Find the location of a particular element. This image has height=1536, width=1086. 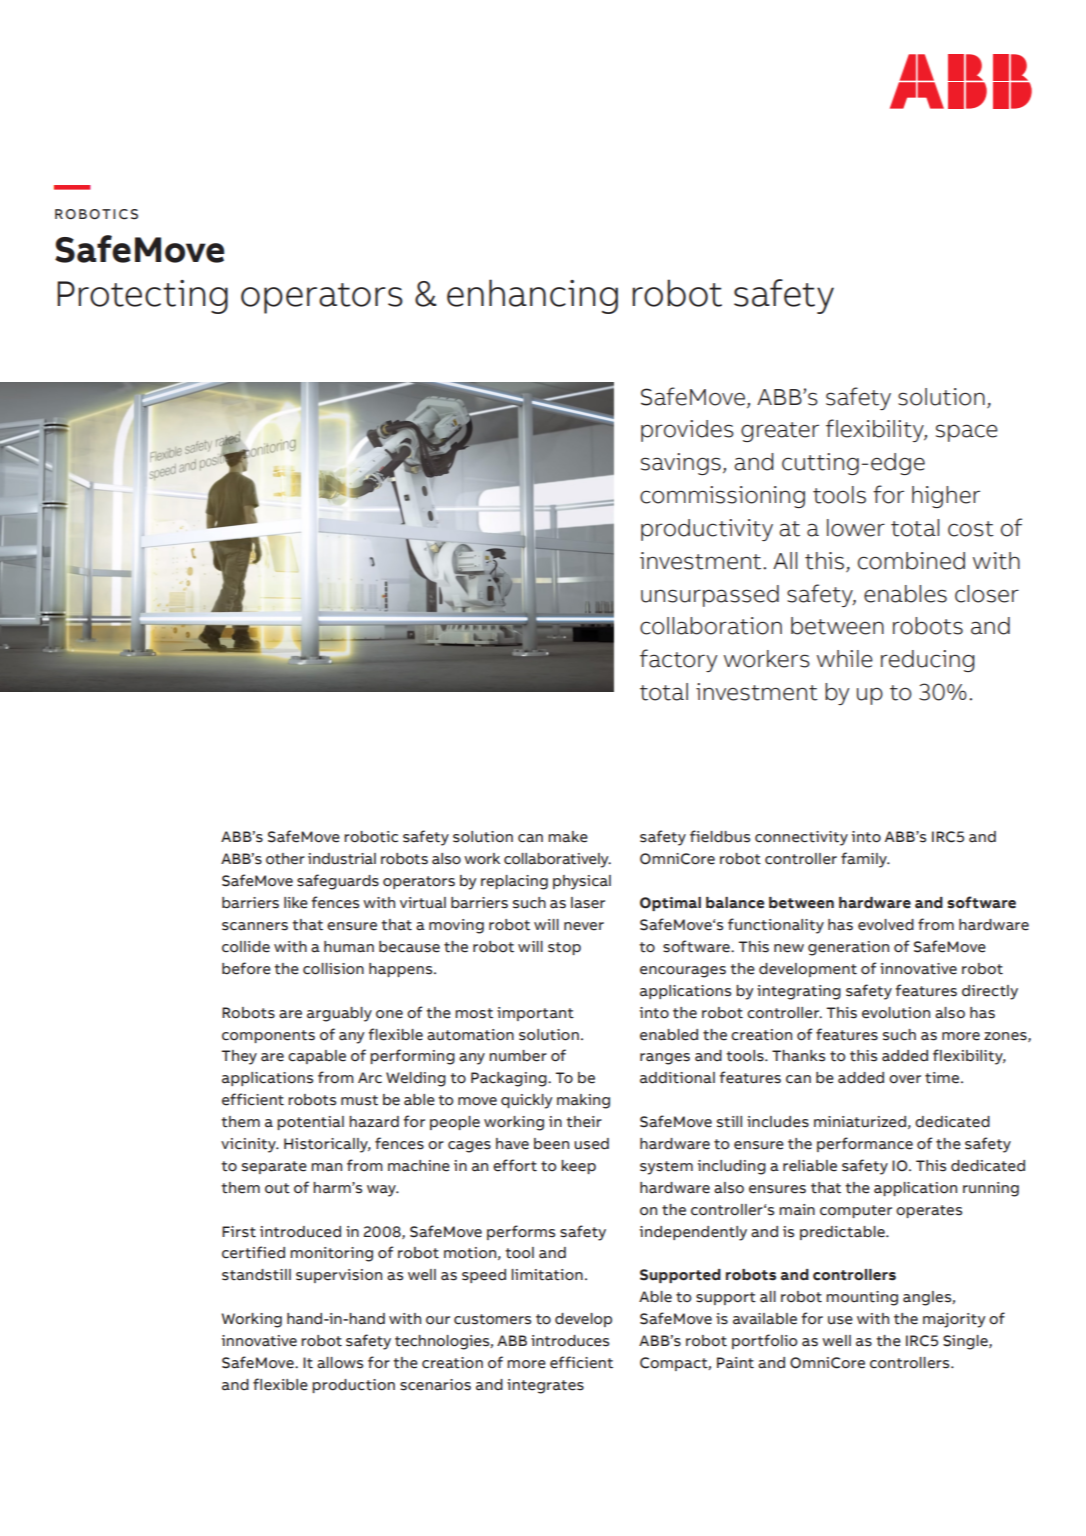

evolution is located at coordinates (896, 1013).
